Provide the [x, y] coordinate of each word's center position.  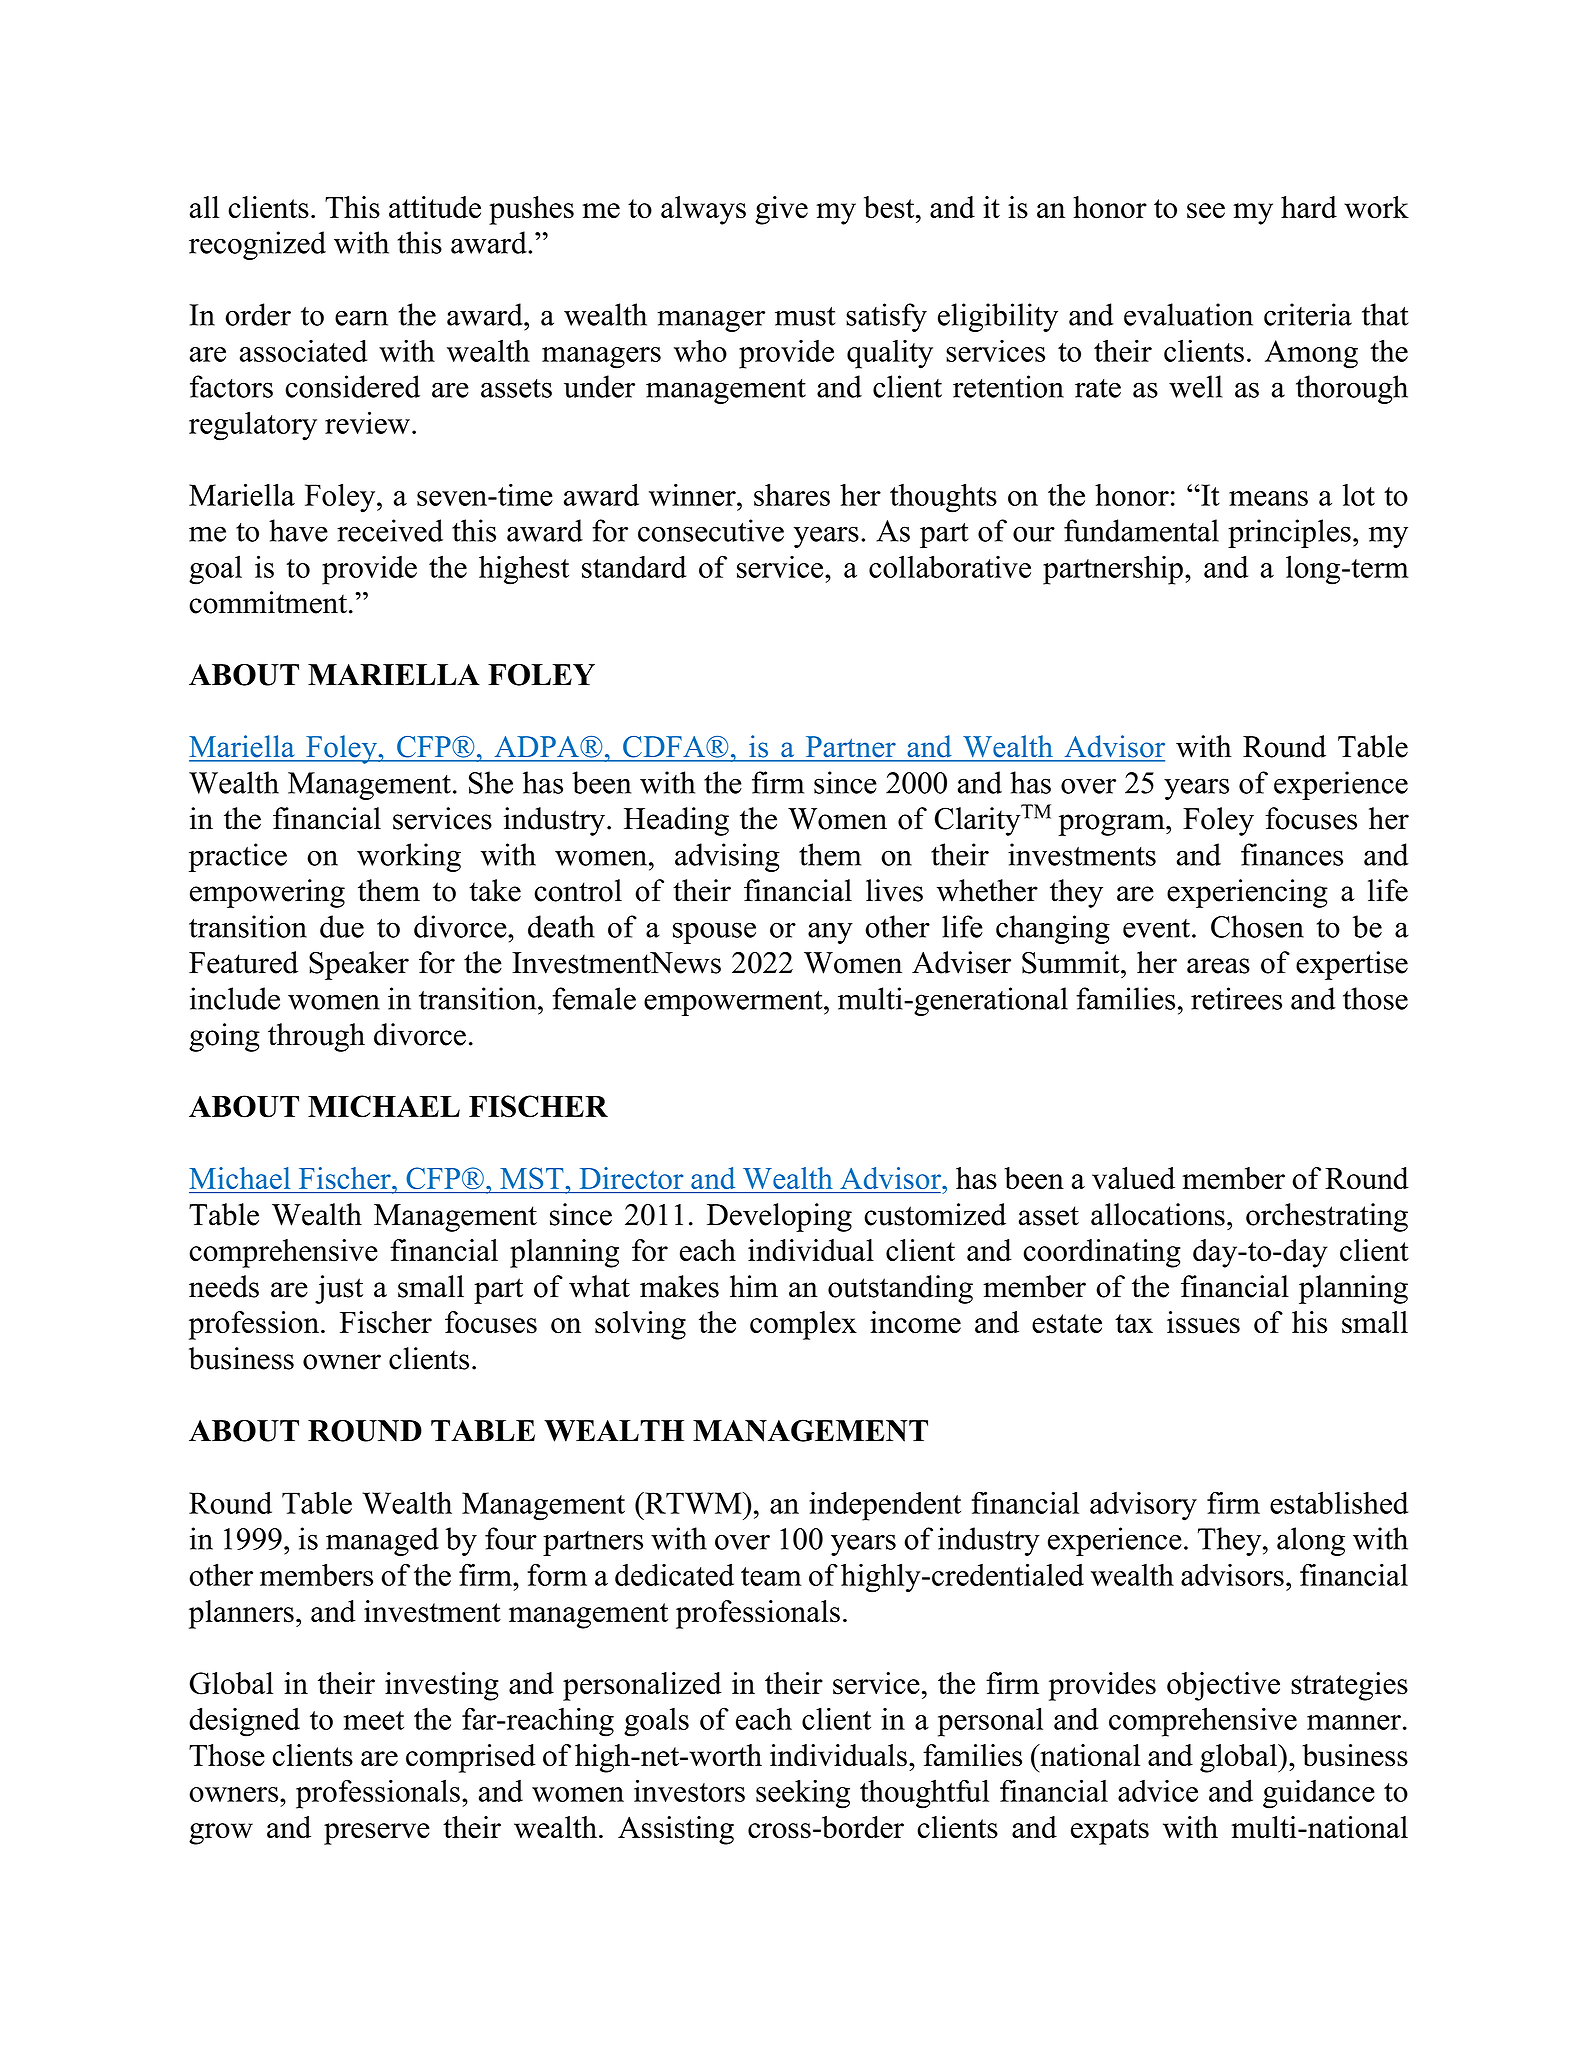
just [339, 1289]
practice [238, 857]
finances [1292, 854]
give [781, 210]
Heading [676, 821]
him [754, 1286]
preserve [377, 1834]
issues [1203, 1322]
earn [361, 318]
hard [1309, 207]
